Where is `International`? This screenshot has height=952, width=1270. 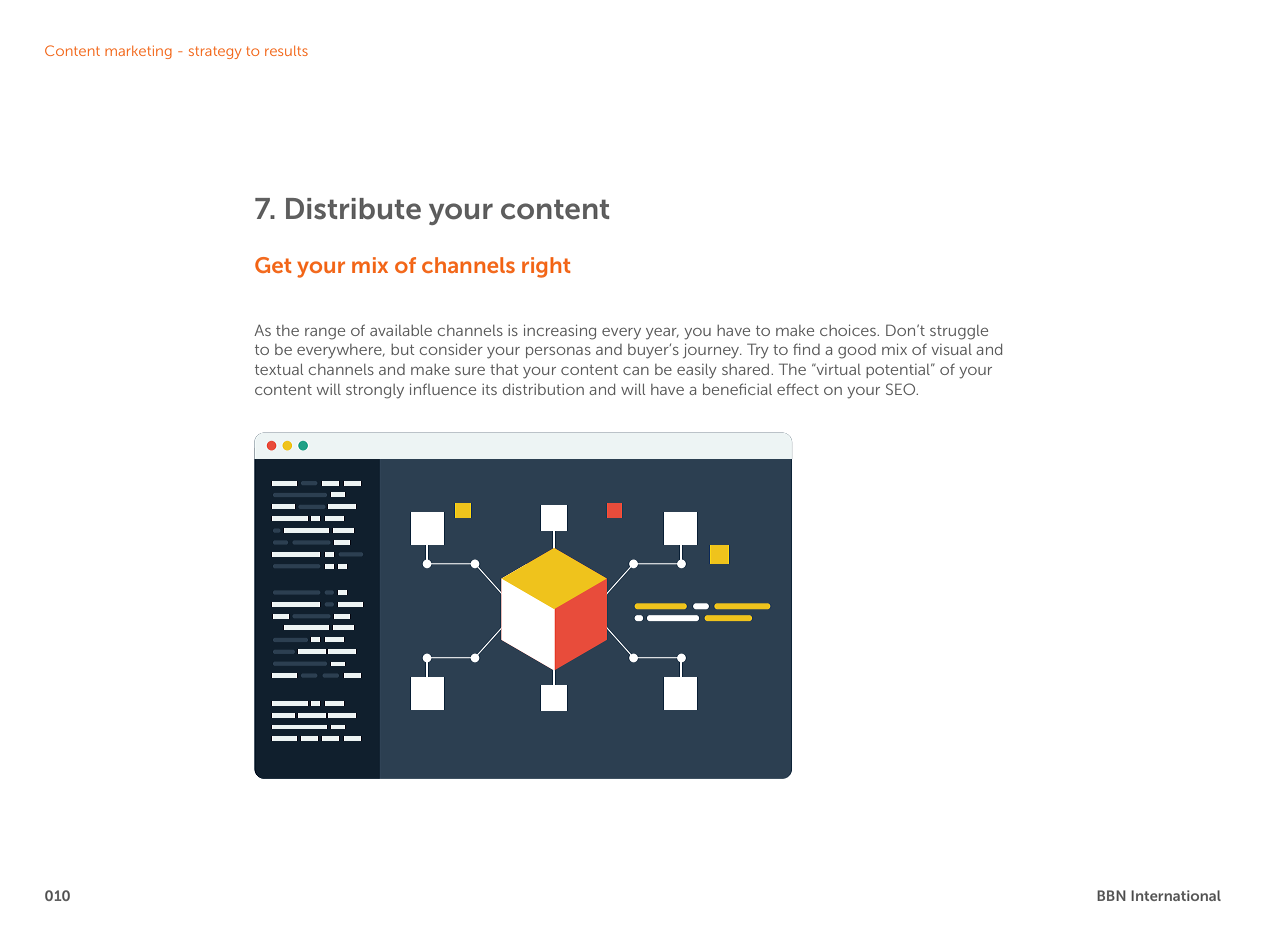 International is located at coordinates (1176, 895).
